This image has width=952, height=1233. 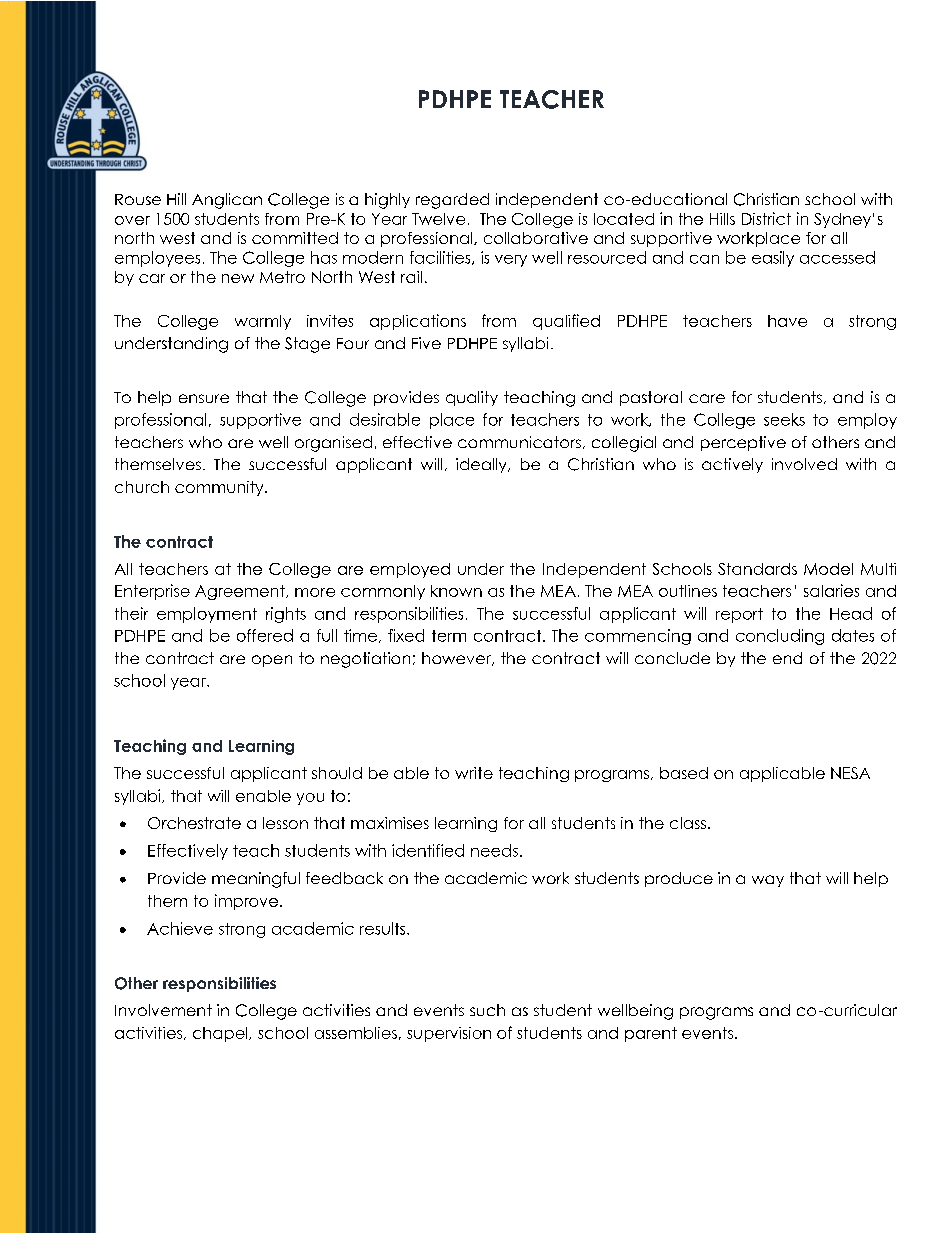 What do you see at coordinates (163, 1010) in the image?
I see `Involvement` at bounding box center [163, 1010].
